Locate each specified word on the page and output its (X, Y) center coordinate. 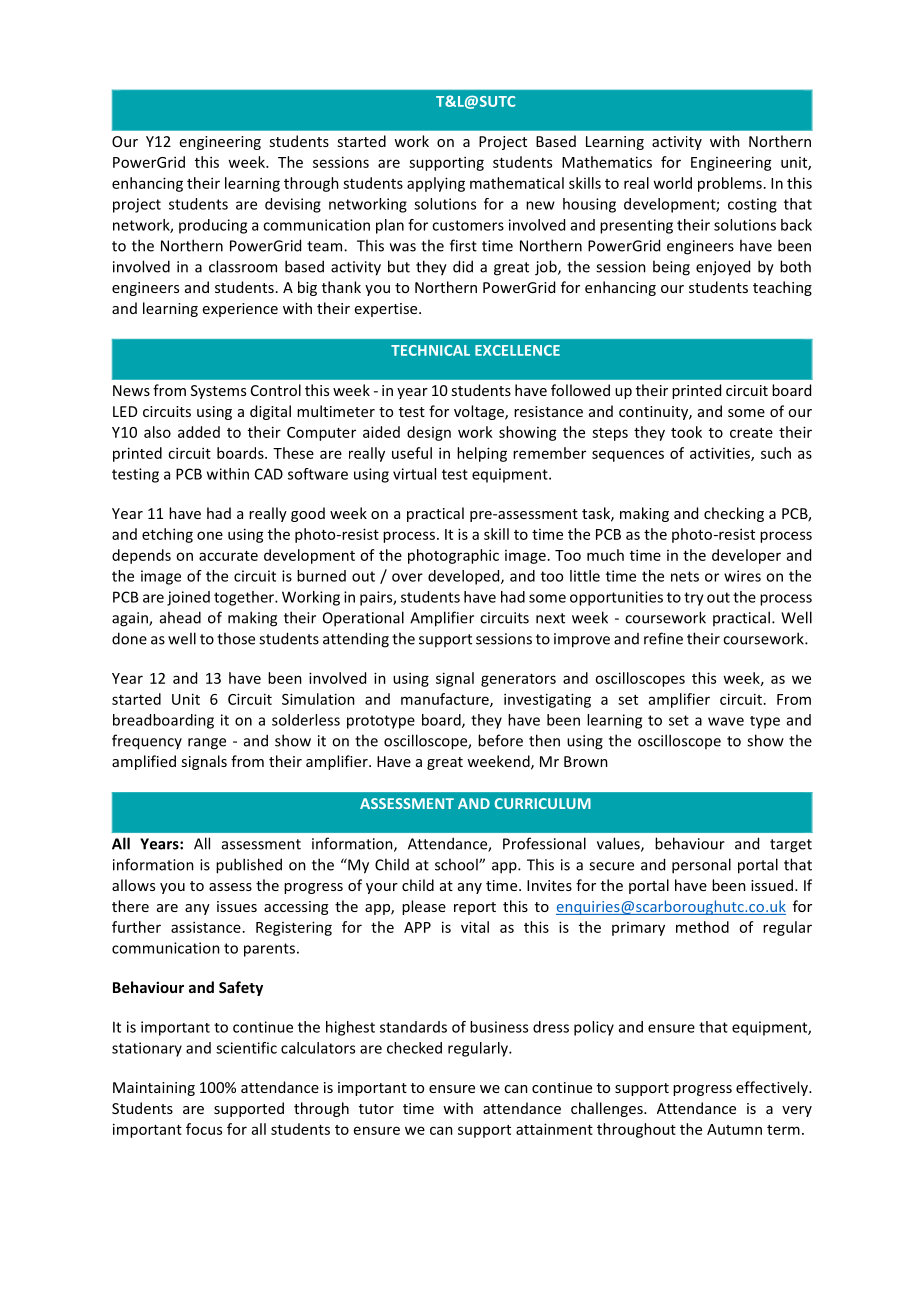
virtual (414, 474)
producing (213, 226)
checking (734, 514)
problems (730, 184)
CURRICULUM (543, 803)
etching (167, 535)
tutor (376, 1109)
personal (701, 866)
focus (204, 1129)
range (207, 744)
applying (436, 184)
